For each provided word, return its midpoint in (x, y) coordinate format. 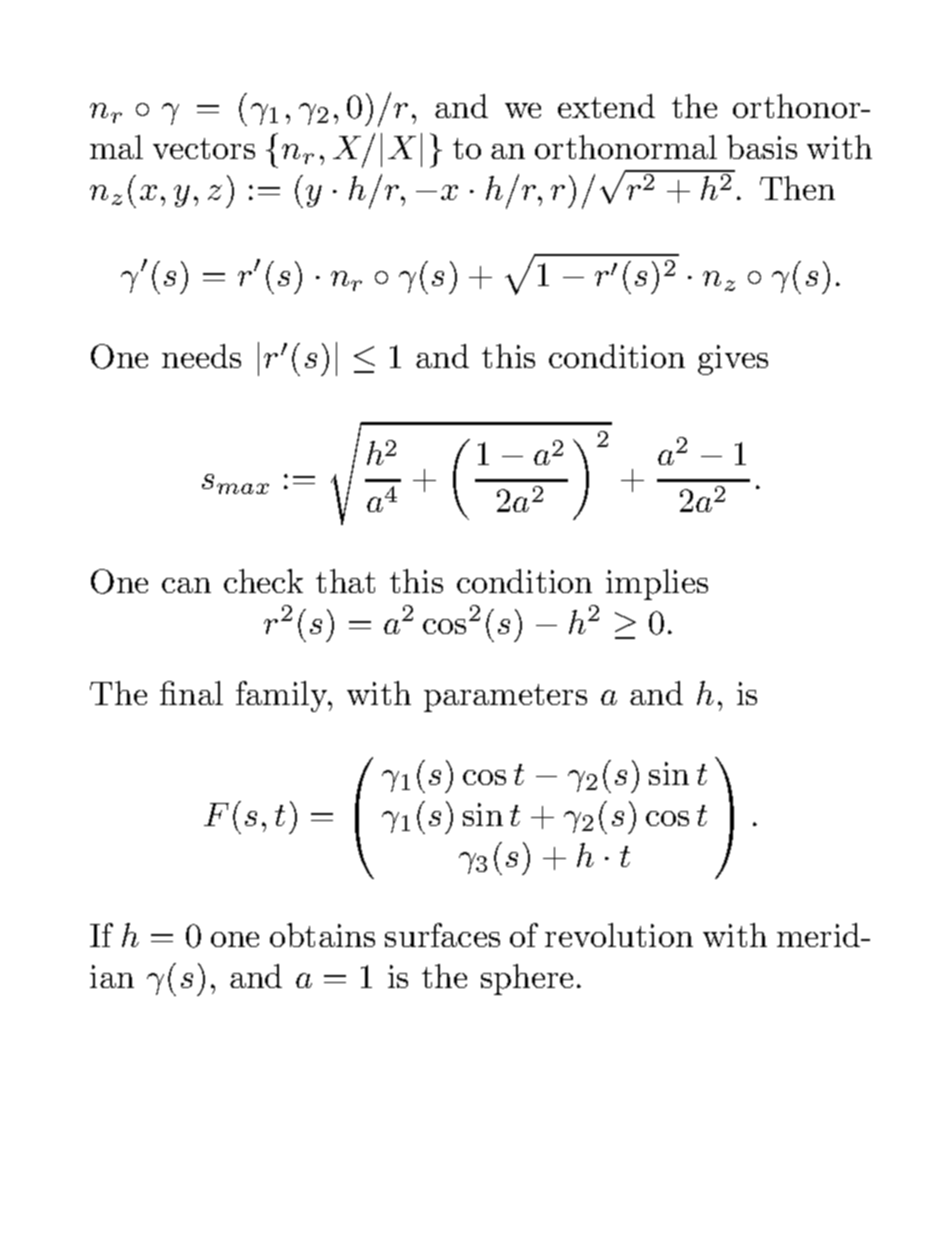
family (283, 696)
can (186, 585)
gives (733, 360)
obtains (322, 935)
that (345, 581)
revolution (619, 935)
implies (657, 584)
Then (797, 188)
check (263, 581)
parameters (505, 698)
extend (606, 106)
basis (762, 147)
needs (201, 356)
